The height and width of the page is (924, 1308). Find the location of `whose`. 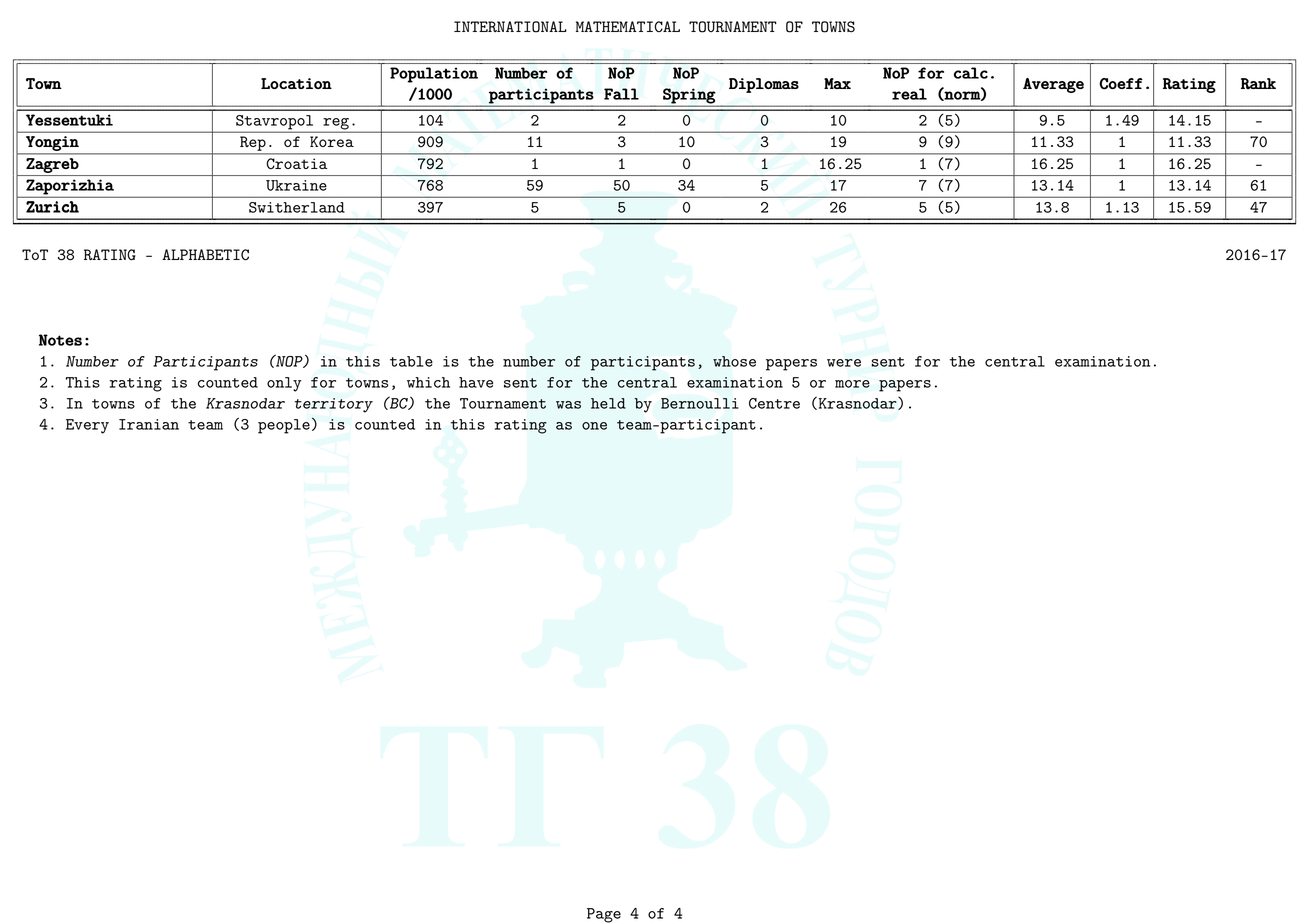

whose is located at coordinates (734, 361).
